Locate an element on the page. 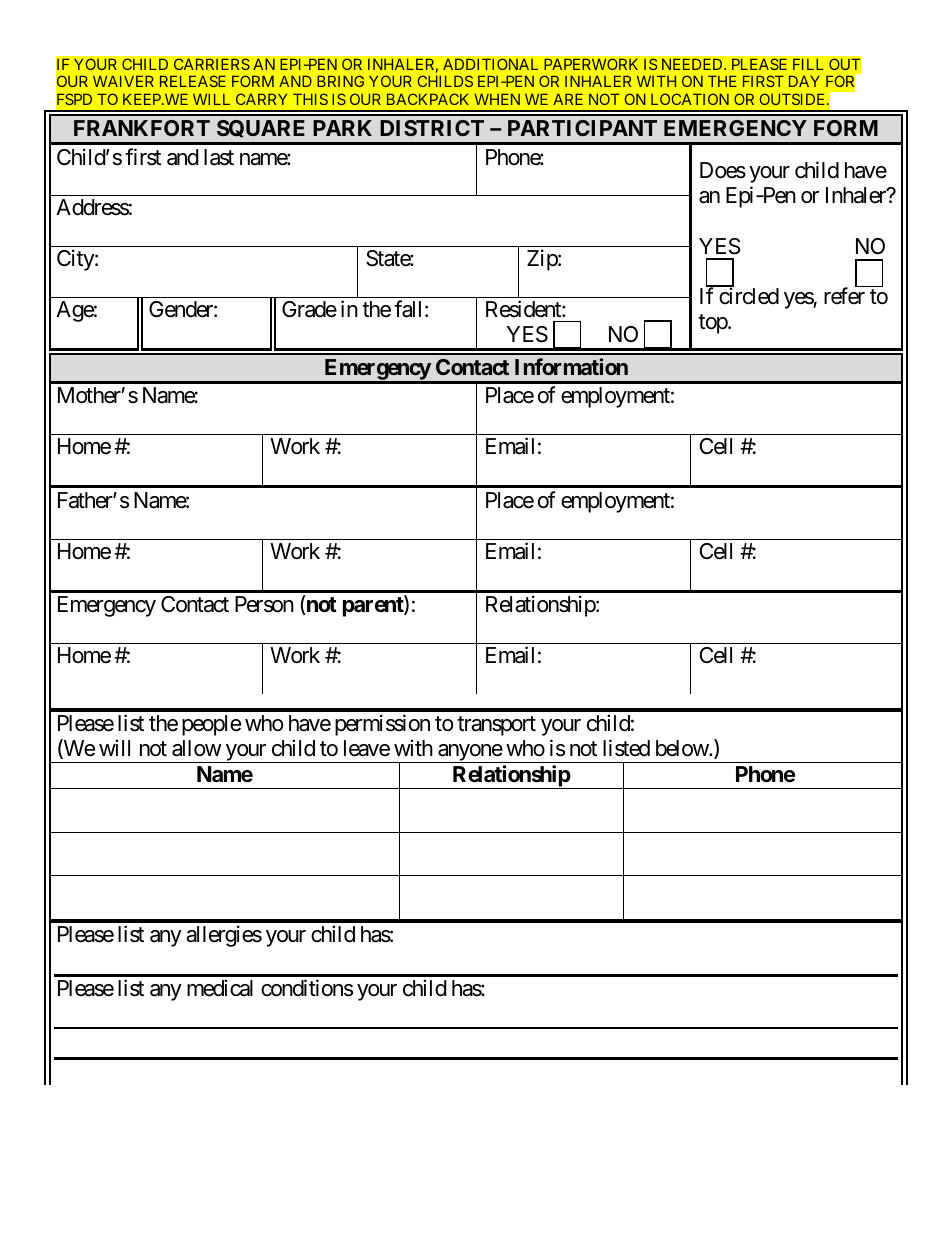 This page has height=1233, width=952. permission is located at coordinates (382, 725).
